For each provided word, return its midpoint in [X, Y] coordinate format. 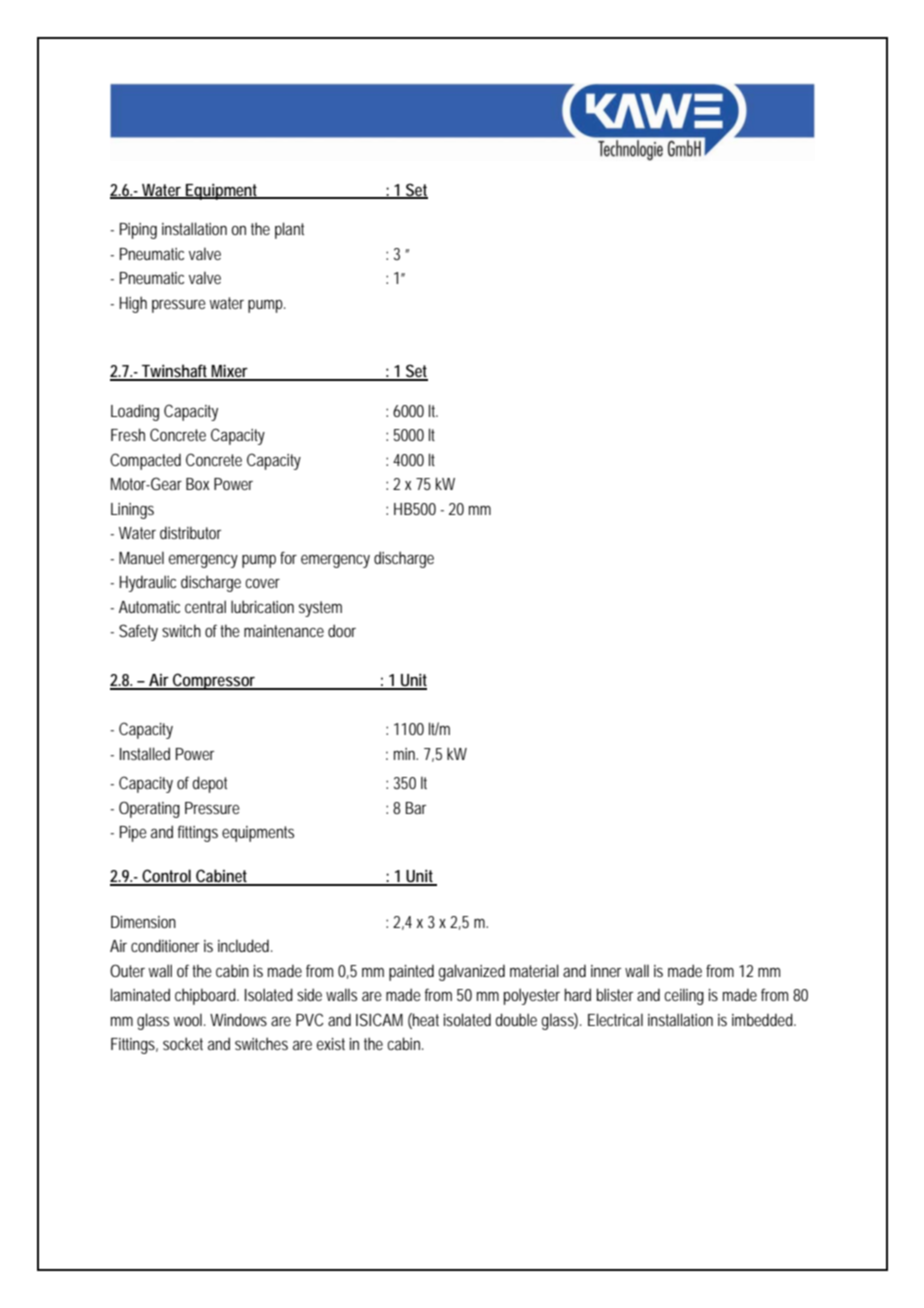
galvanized [472, 972]
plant [289, 230]
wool [189, 1019]
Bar [416, 808]
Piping [138, 231]
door [342, 630]
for [288, 557]
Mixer [231, 372]
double [516, 1019]
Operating [149, 809]
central [205, 606]
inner [606, 971]
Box [197, 484]
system [320, 609]
